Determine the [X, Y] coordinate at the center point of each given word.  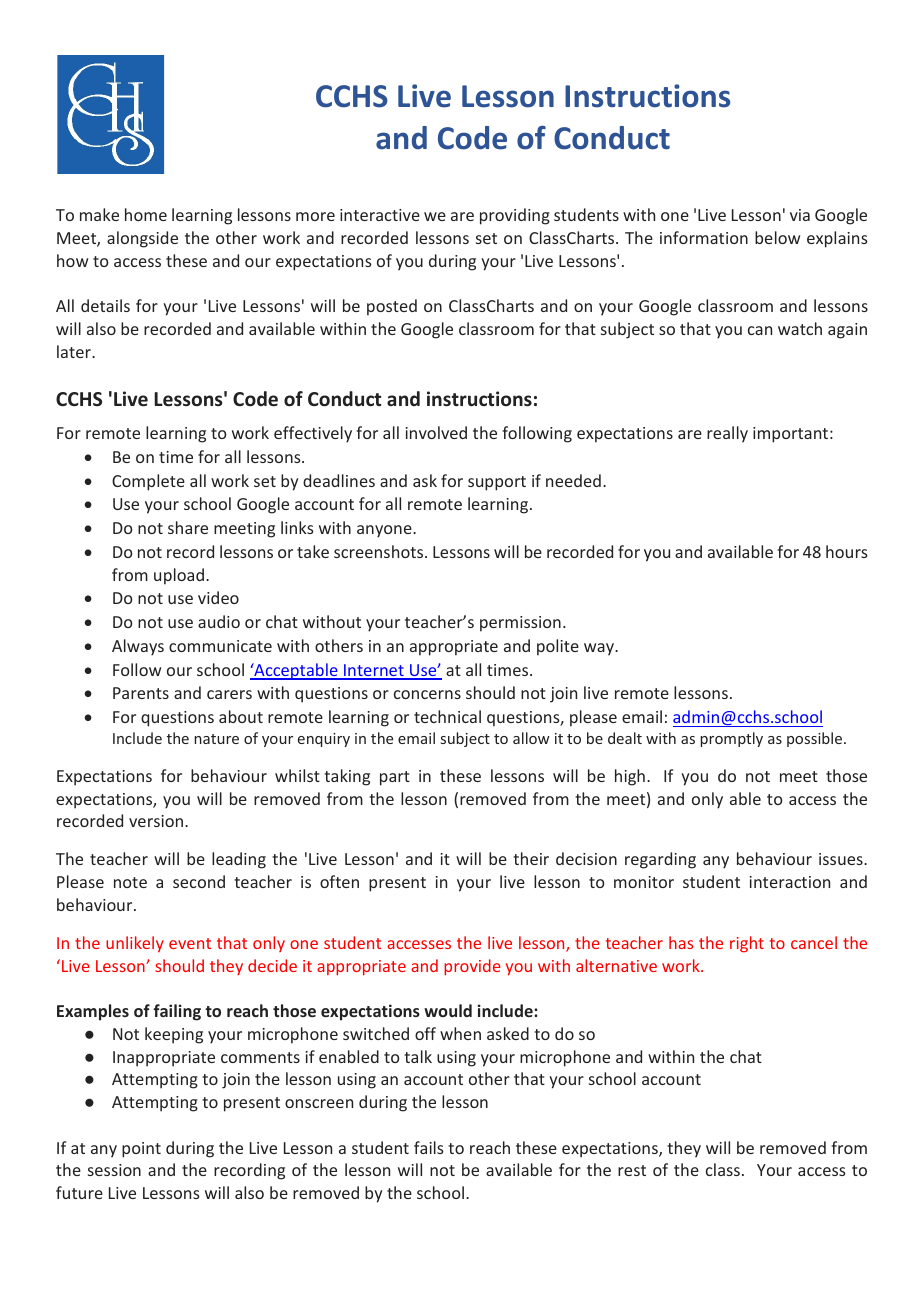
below [777, 237]
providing [515, 216]
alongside [142, 239]
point [141, 1150]
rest [632, 1170]
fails [429, 1147]
